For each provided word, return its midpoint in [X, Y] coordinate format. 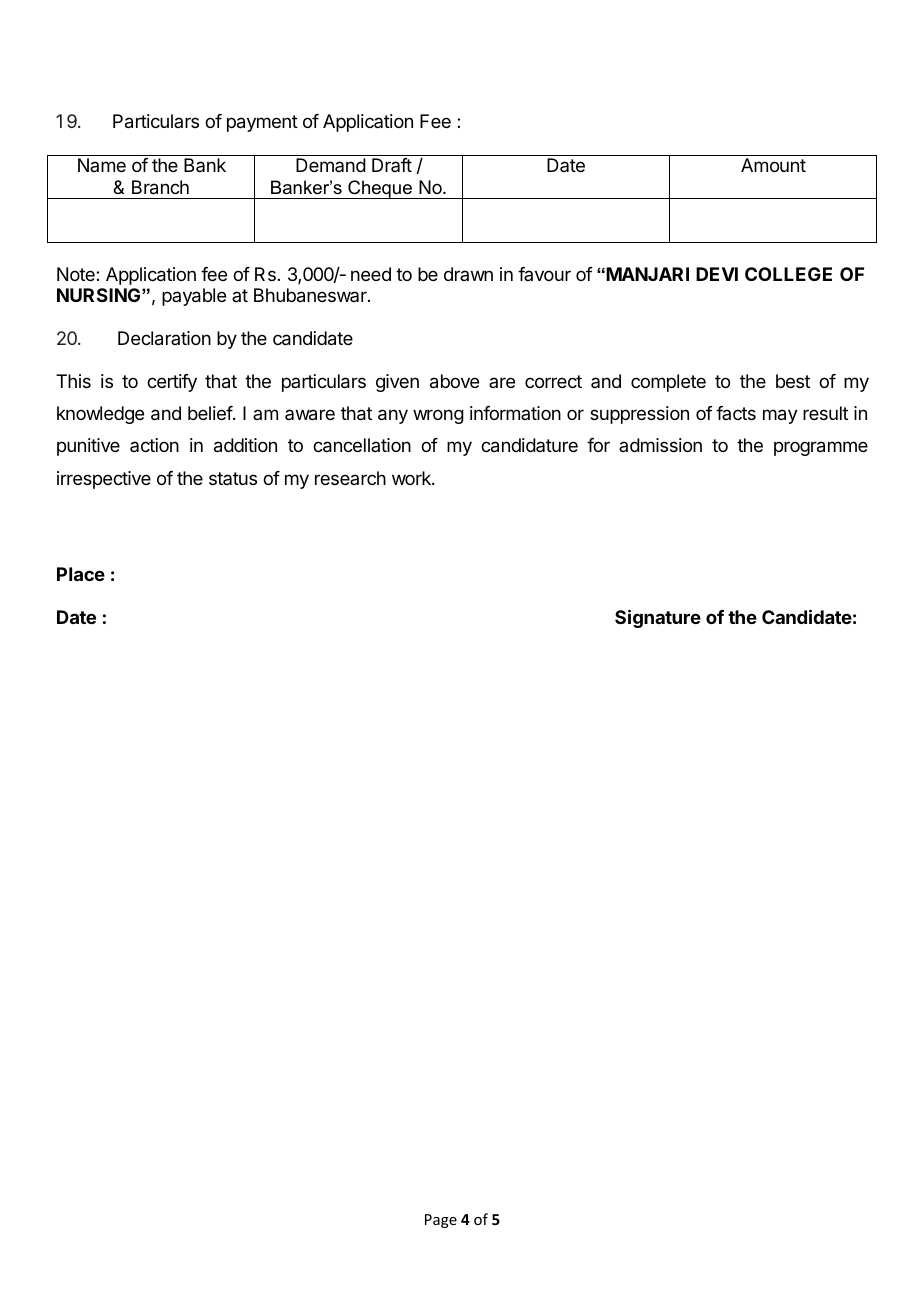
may [780, 416]
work [412, 478]
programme [821, 448]
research [350, 478]
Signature [658, 618]
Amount [773, 165]
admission [660, 445]
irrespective [104, 480]
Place [81, 574]
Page [441, 1221]
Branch [160, 187]
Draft [392, 165]
